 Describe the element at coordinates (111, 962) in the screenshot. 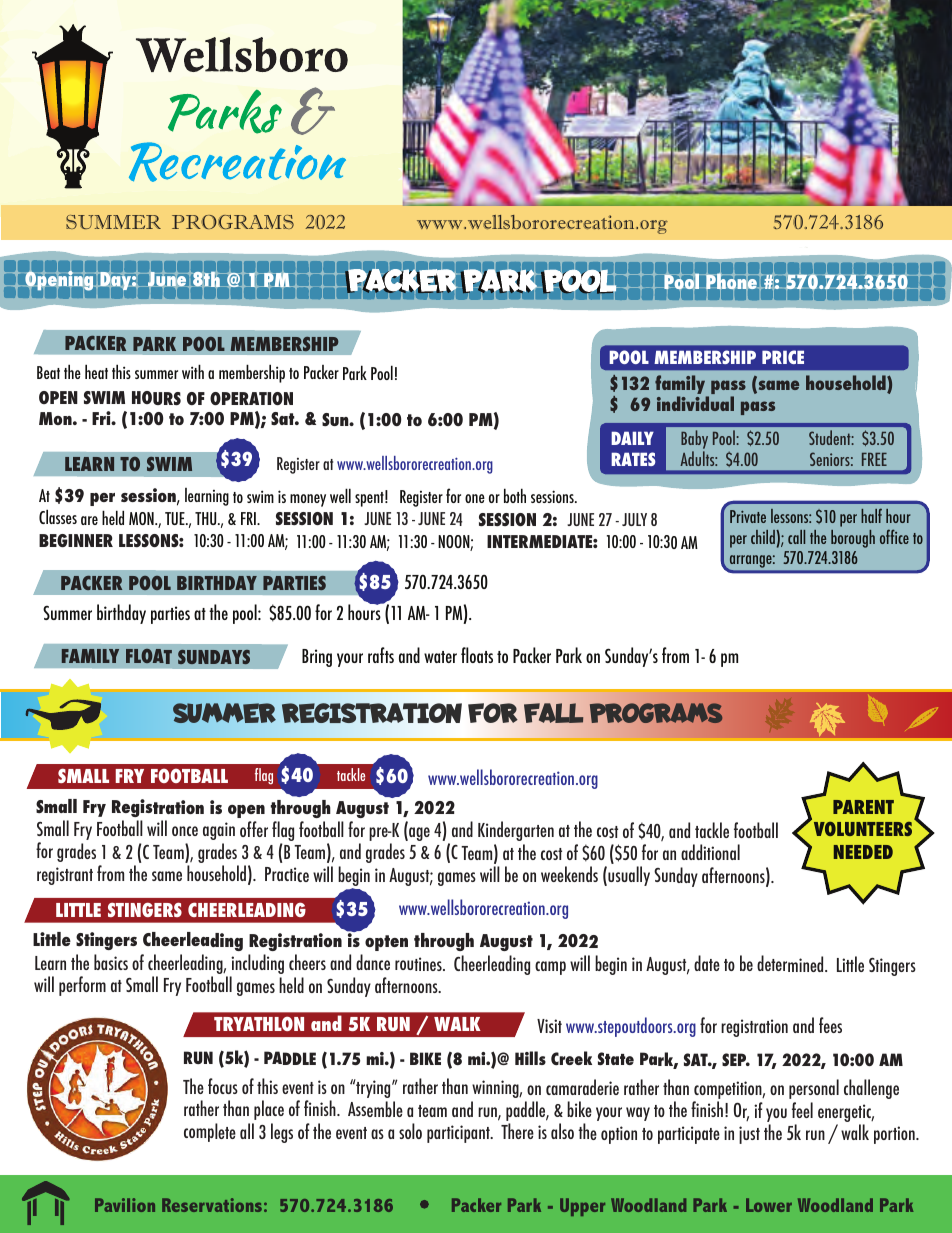

I see `basics` at that location.
